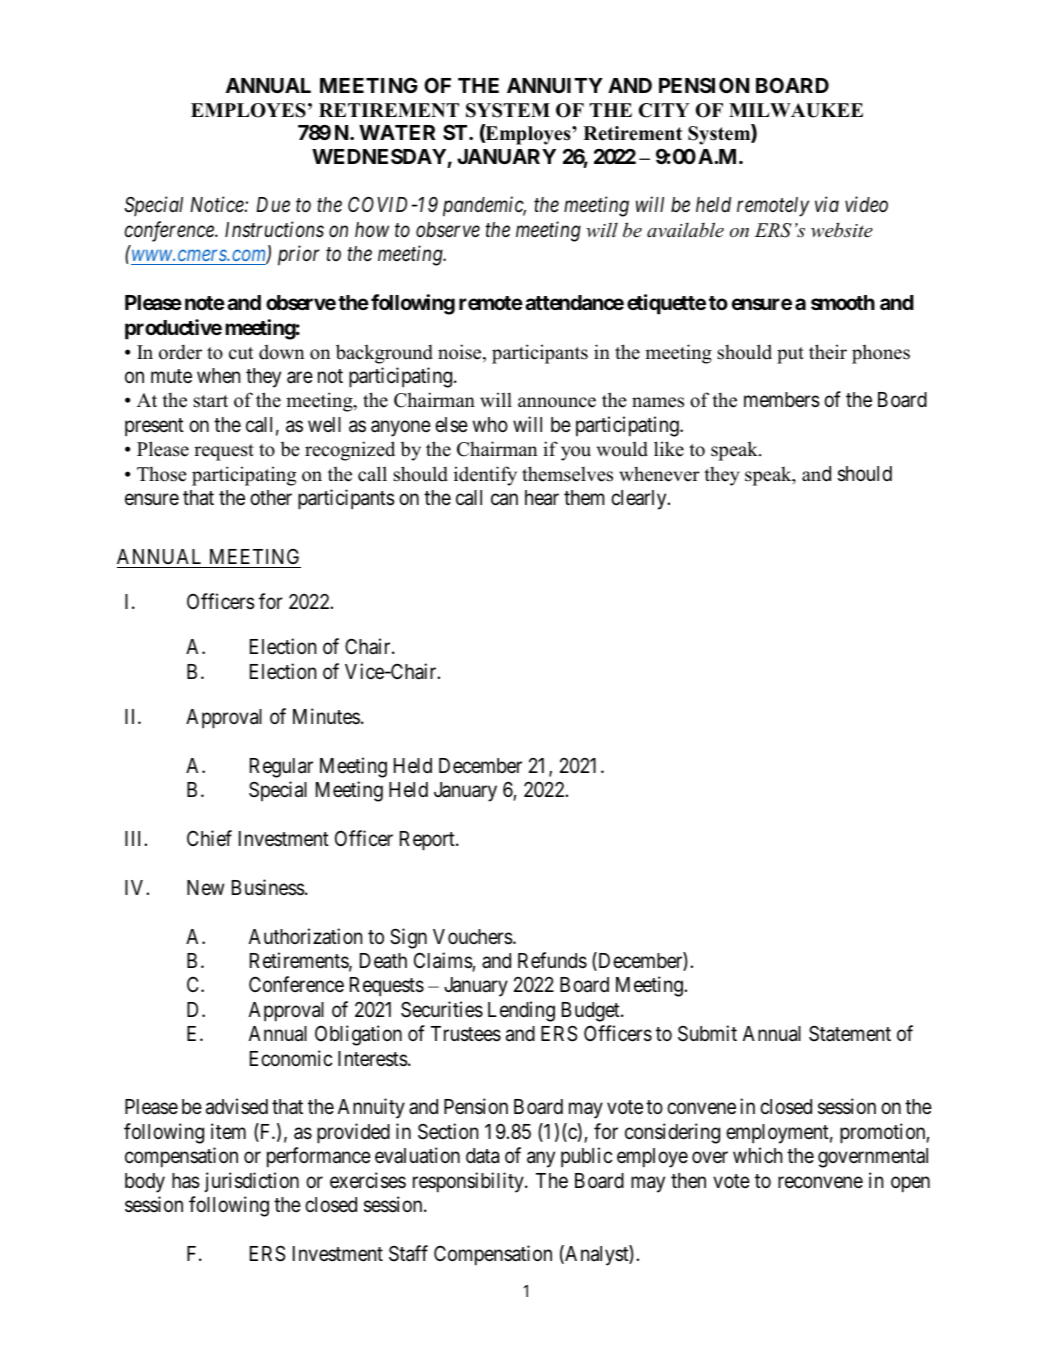 This image has width=1055, height=1365. Describe the element at coordinates (910, 1184) in the image. I see `open` at that location.
